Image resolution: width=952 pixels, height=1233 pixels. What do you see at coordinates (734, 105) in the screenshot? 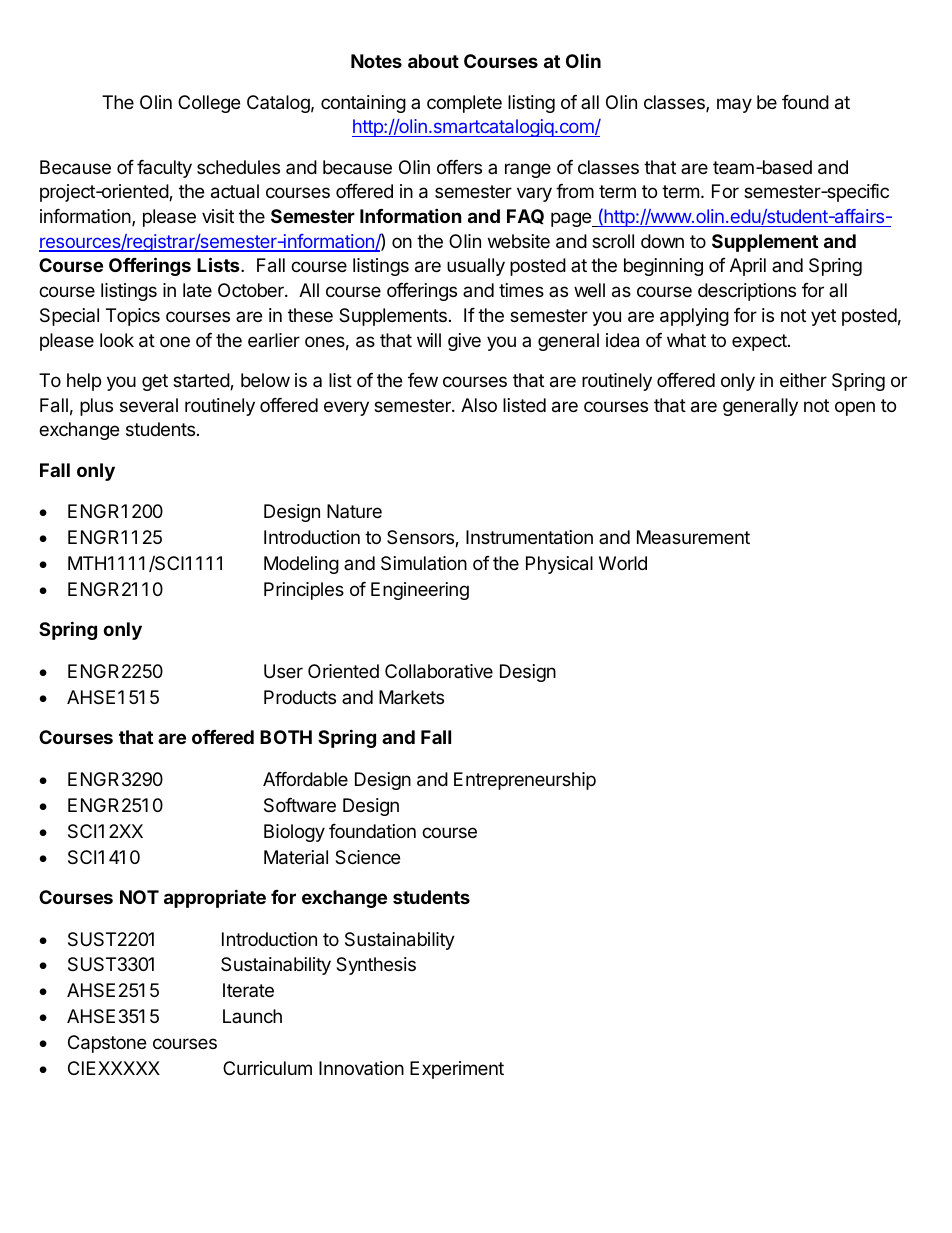
I see `may` at bounding box center [734, 105].
